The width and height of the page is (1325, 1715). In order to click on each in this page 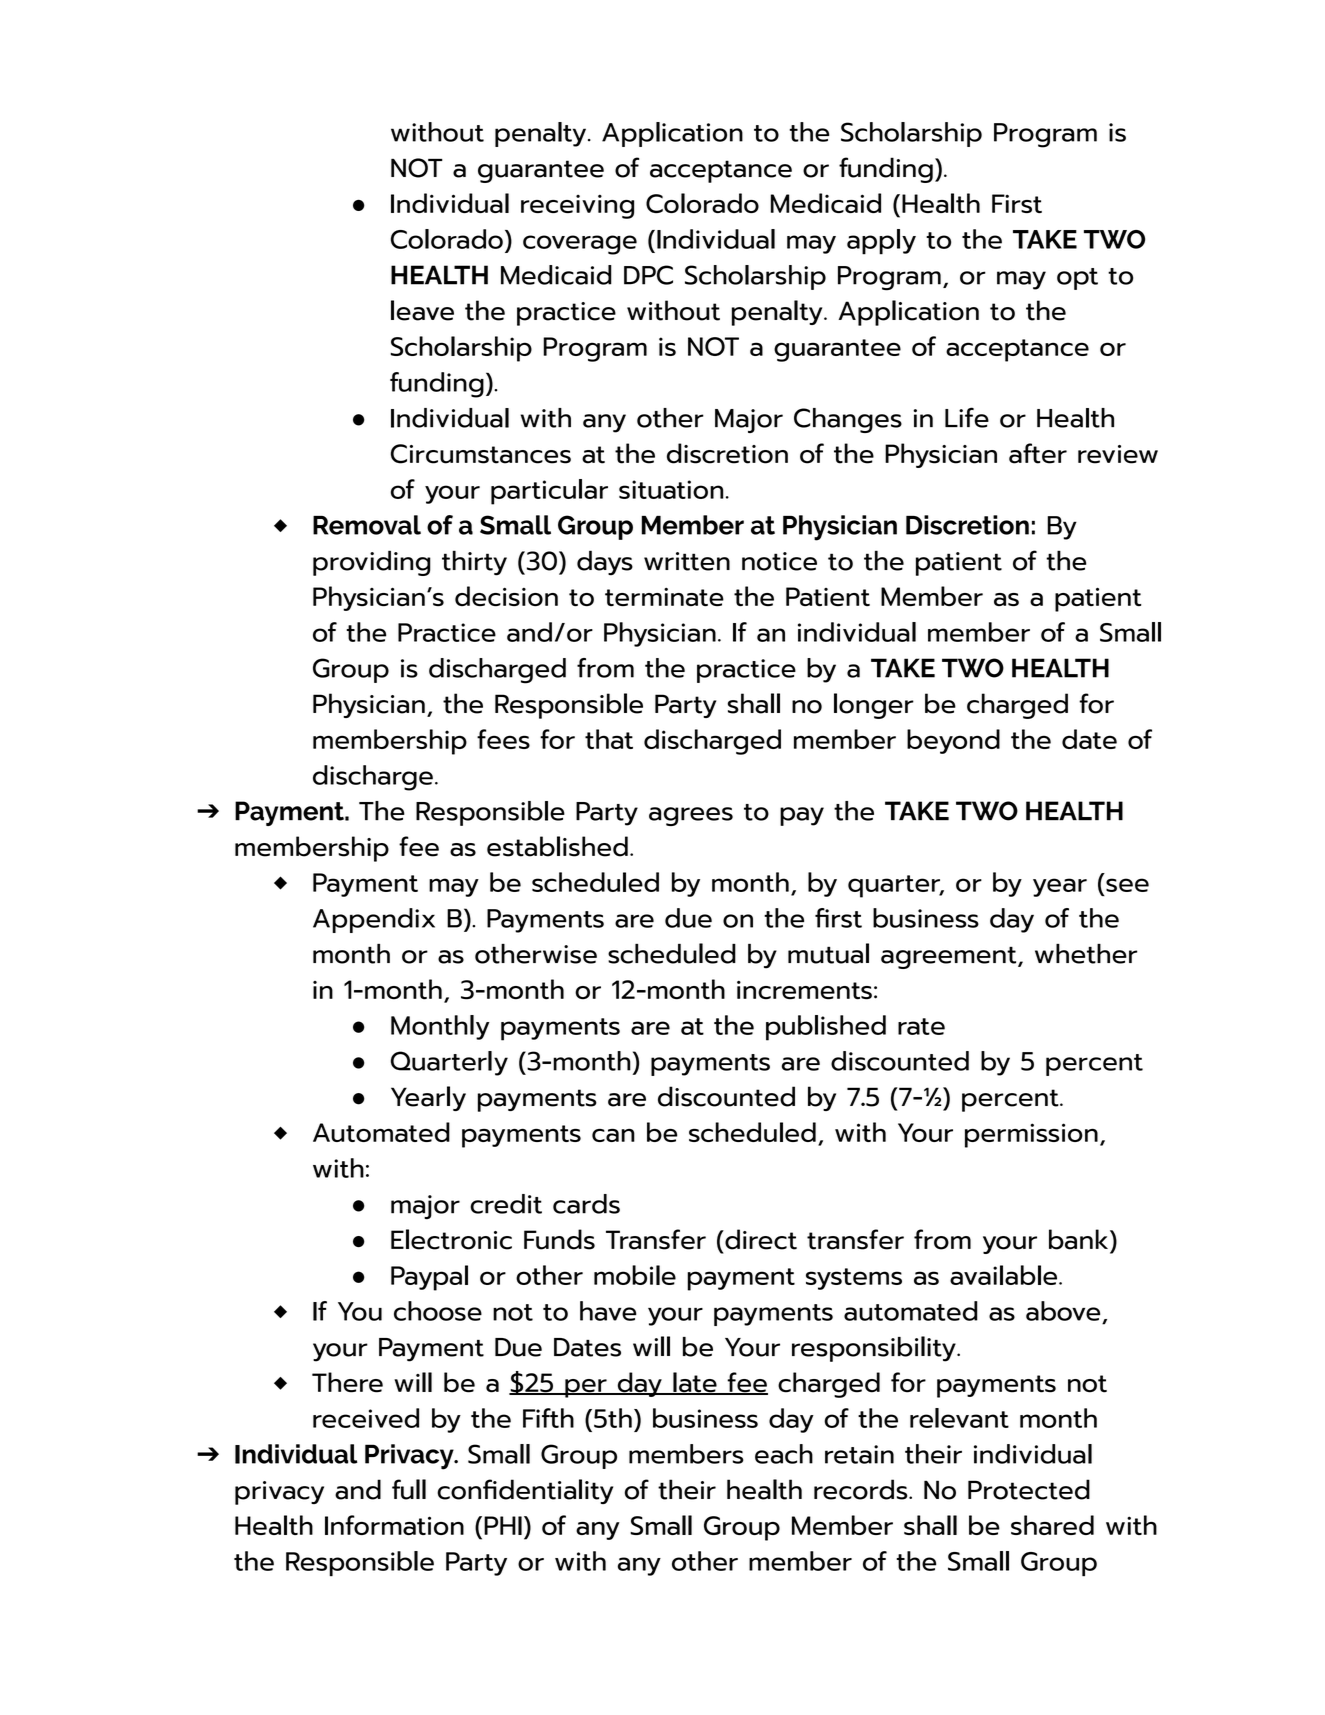, I will do `click(784, 1454)`.
